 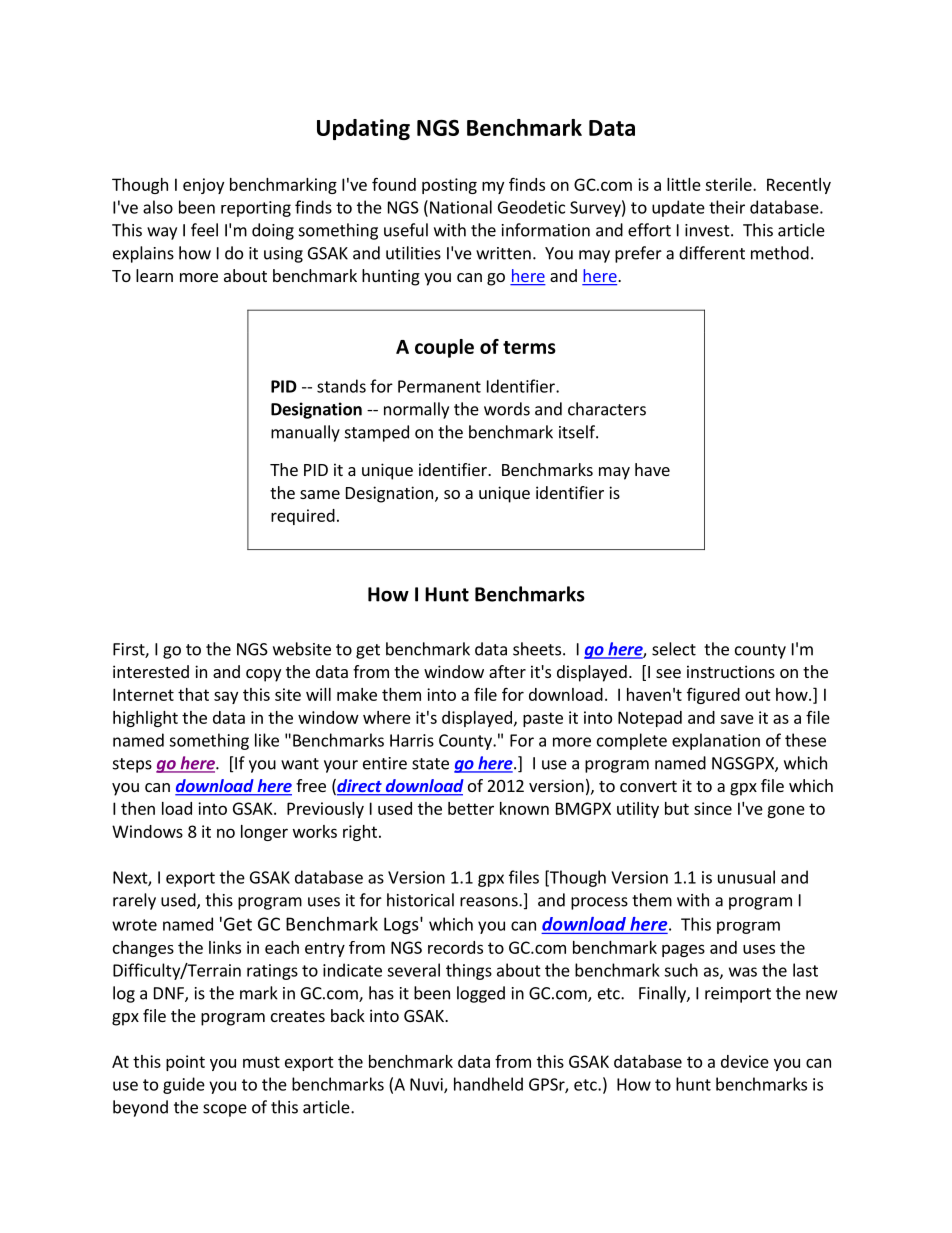 What do you see at coordinates (305, 433) in the page?
I see `manually` at bounding box center [305, 433].
